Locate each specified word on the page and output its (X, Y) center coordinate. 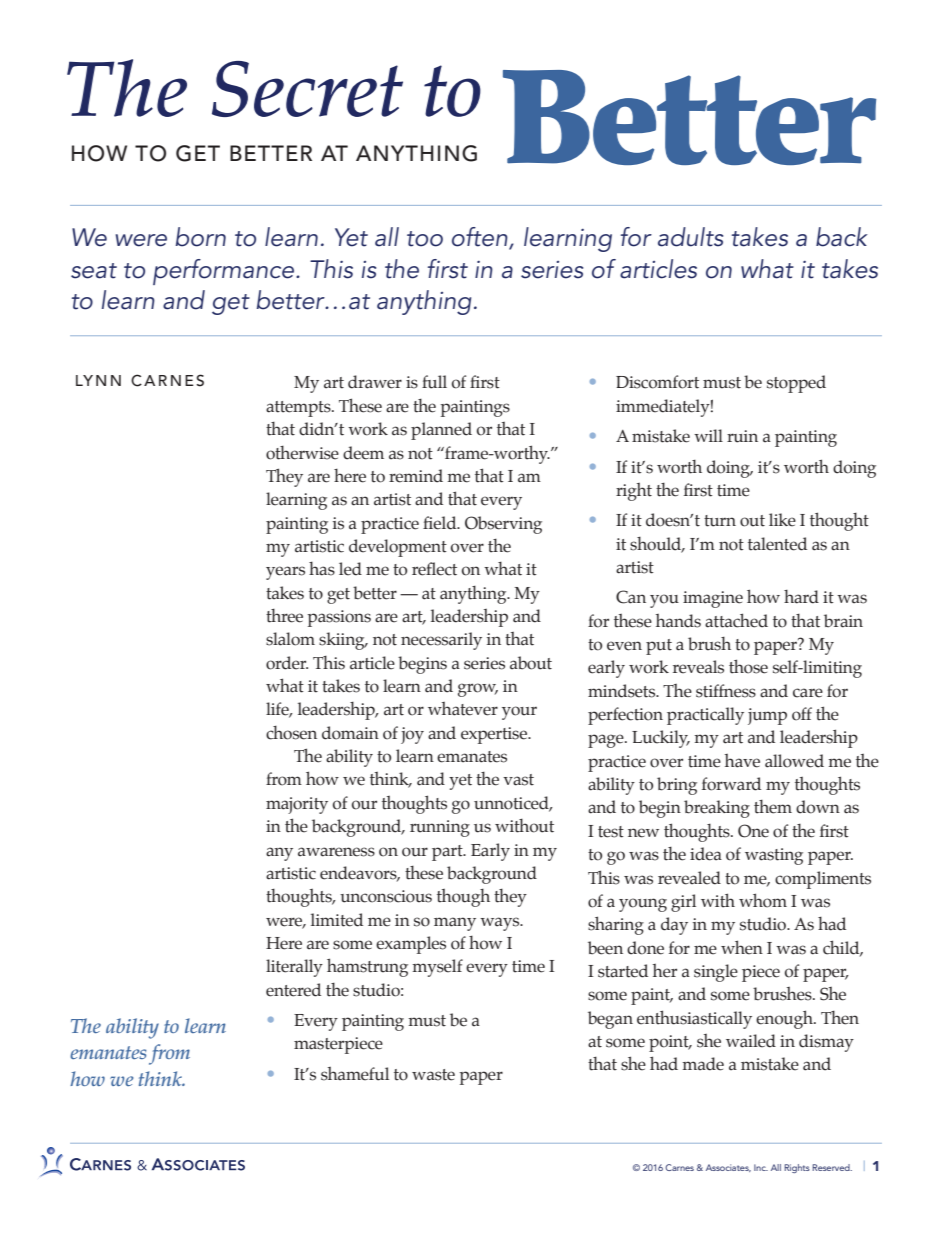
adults (690, 237)
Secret (307, 89)
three (284, 616)
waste (433, 1075)
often (481, 238)
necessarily (441, 641)
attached (736, 620)
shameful (355, 1074)
